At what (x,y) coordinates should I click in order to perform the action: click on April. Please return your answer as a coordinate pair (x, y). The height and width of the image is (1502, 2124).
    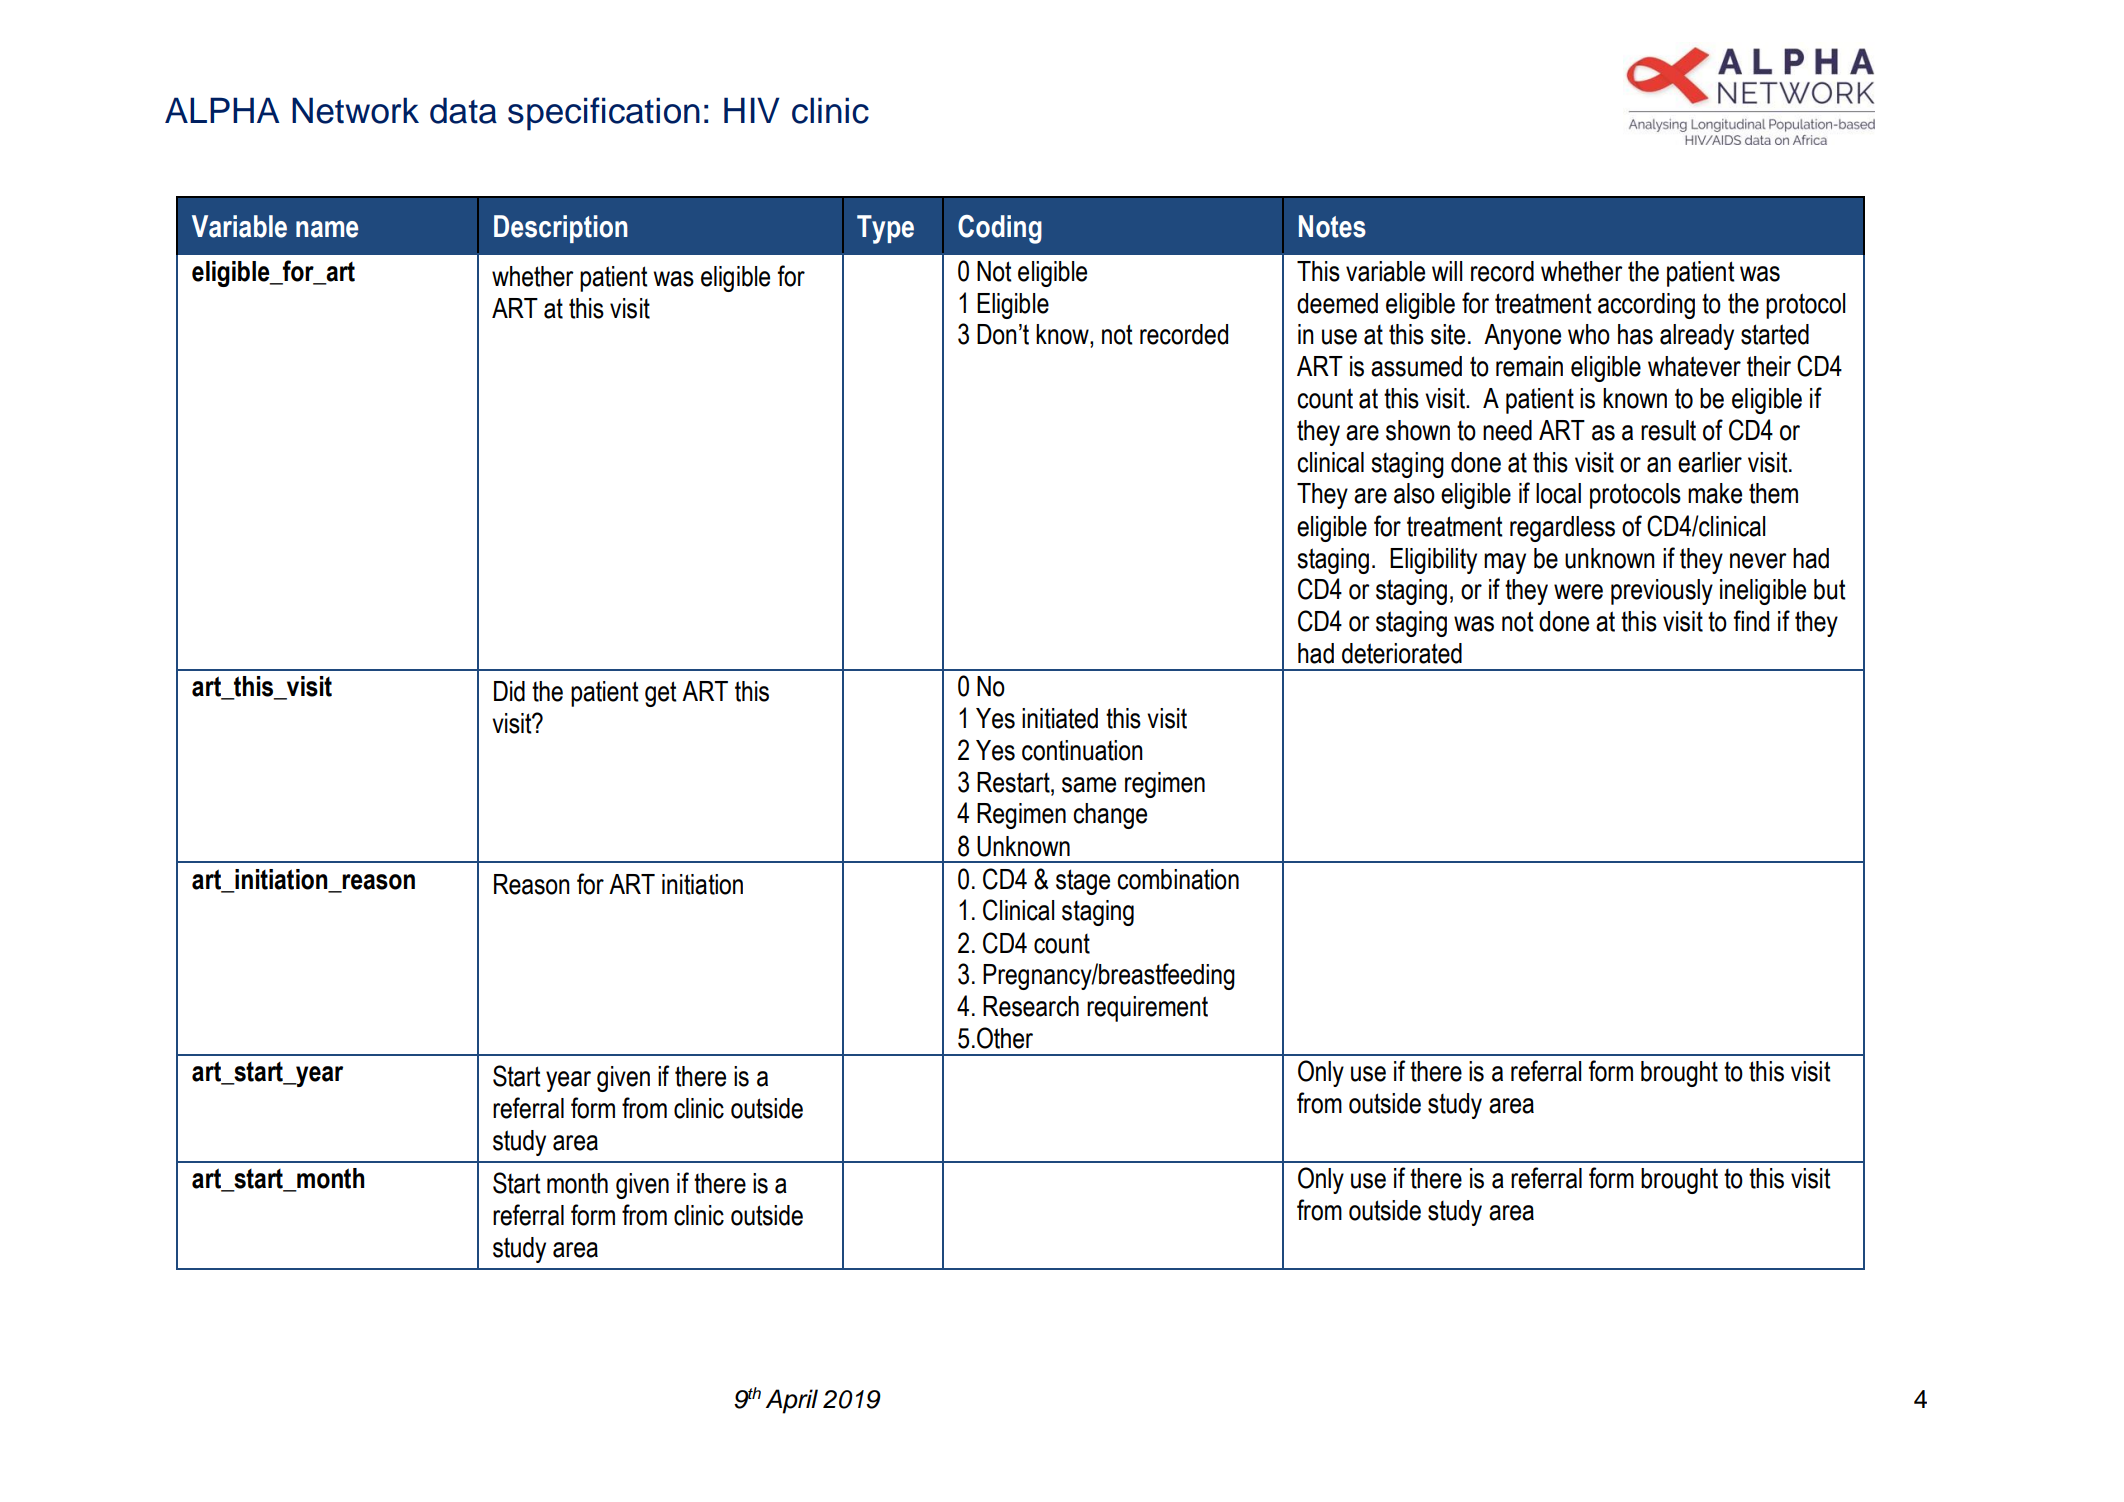
    Looking at the image, I should click on (792, 1401).
